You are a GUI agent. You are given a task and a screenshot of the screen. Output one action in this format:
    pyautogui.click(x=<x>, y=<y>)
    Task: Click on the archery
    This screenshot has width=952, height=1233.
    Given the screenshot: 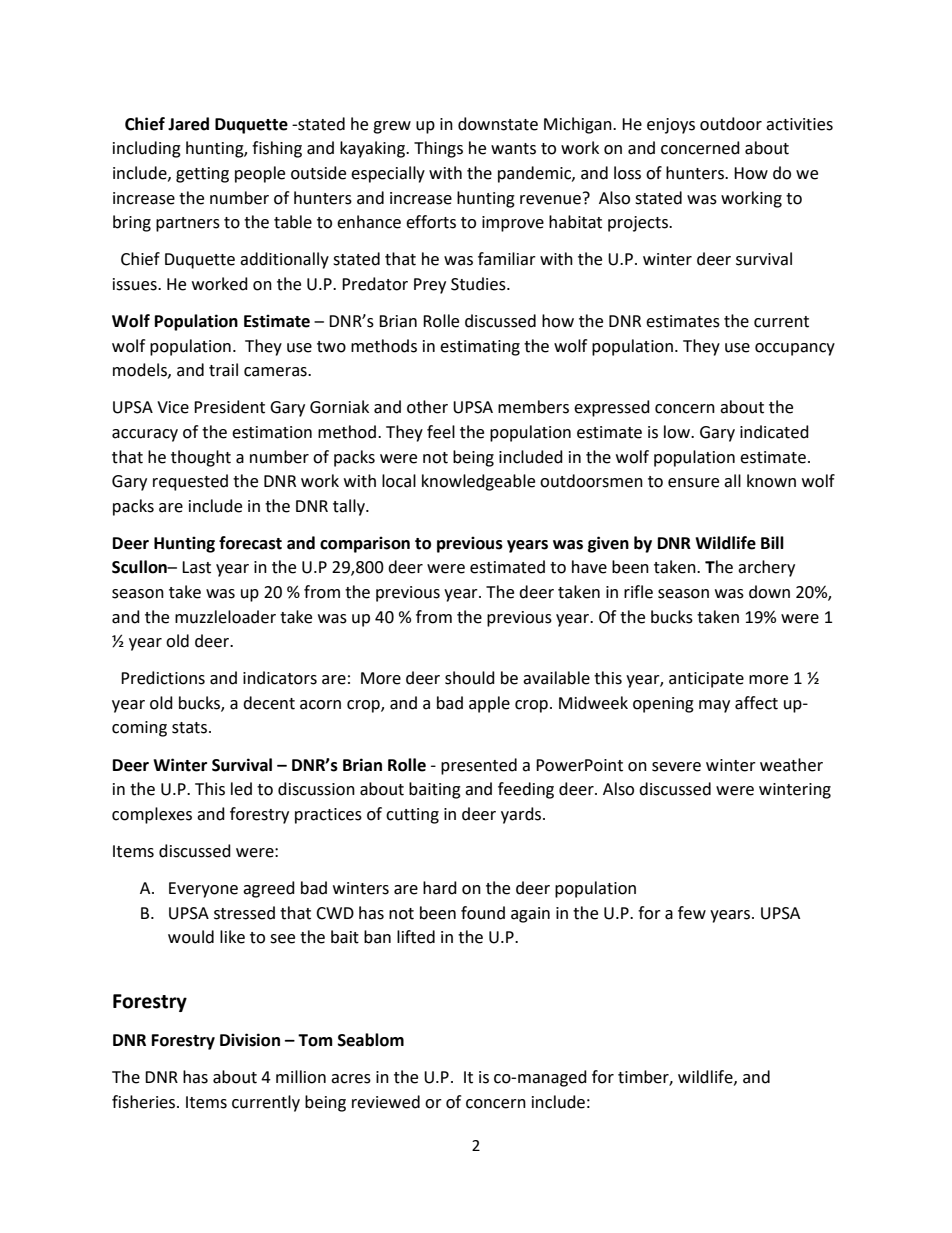 What is the action you would take?
    pyautogui.click(x=766, y=568)
